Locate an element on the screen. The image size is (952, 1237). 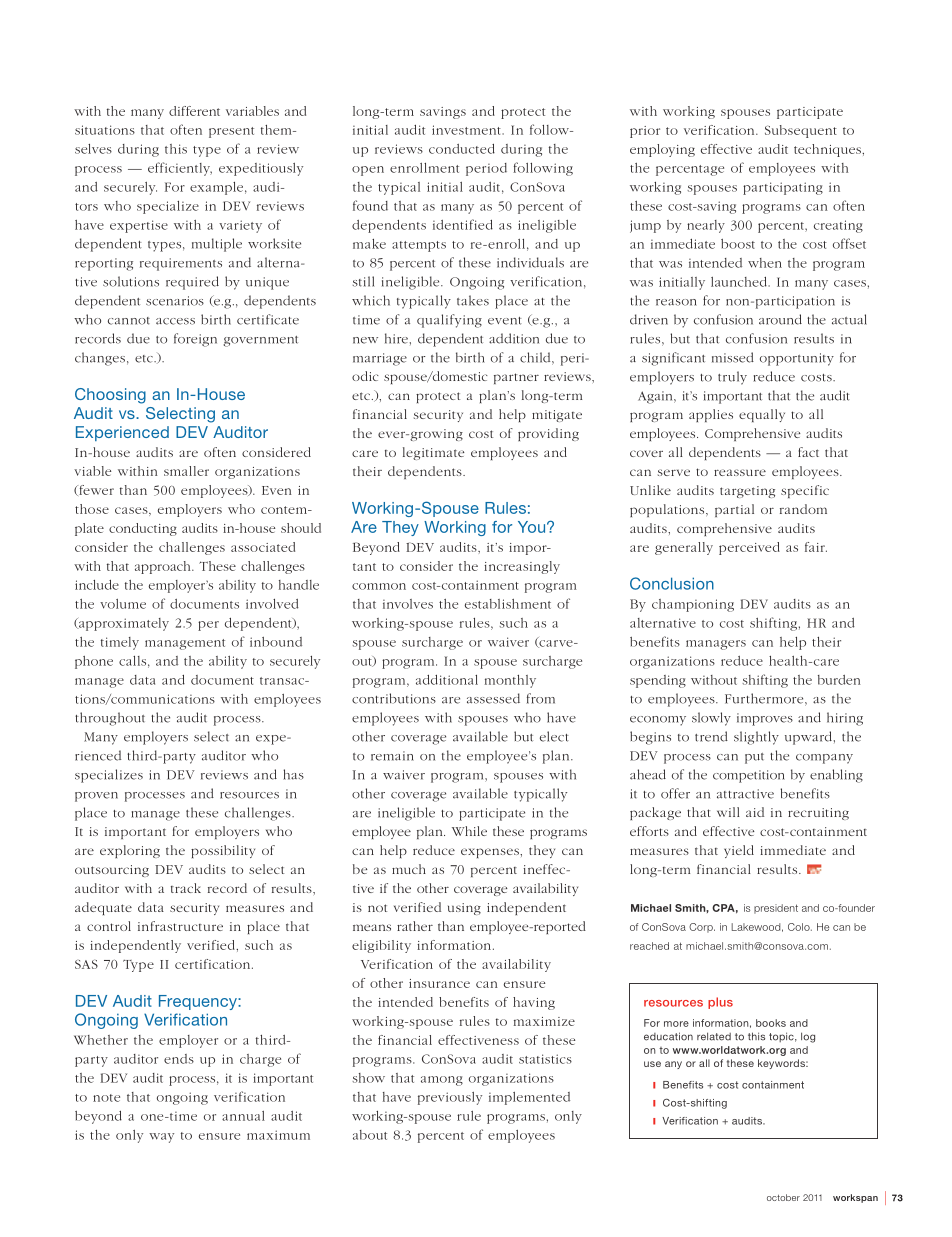
Subsequent is located at coordinates (801, 131).
